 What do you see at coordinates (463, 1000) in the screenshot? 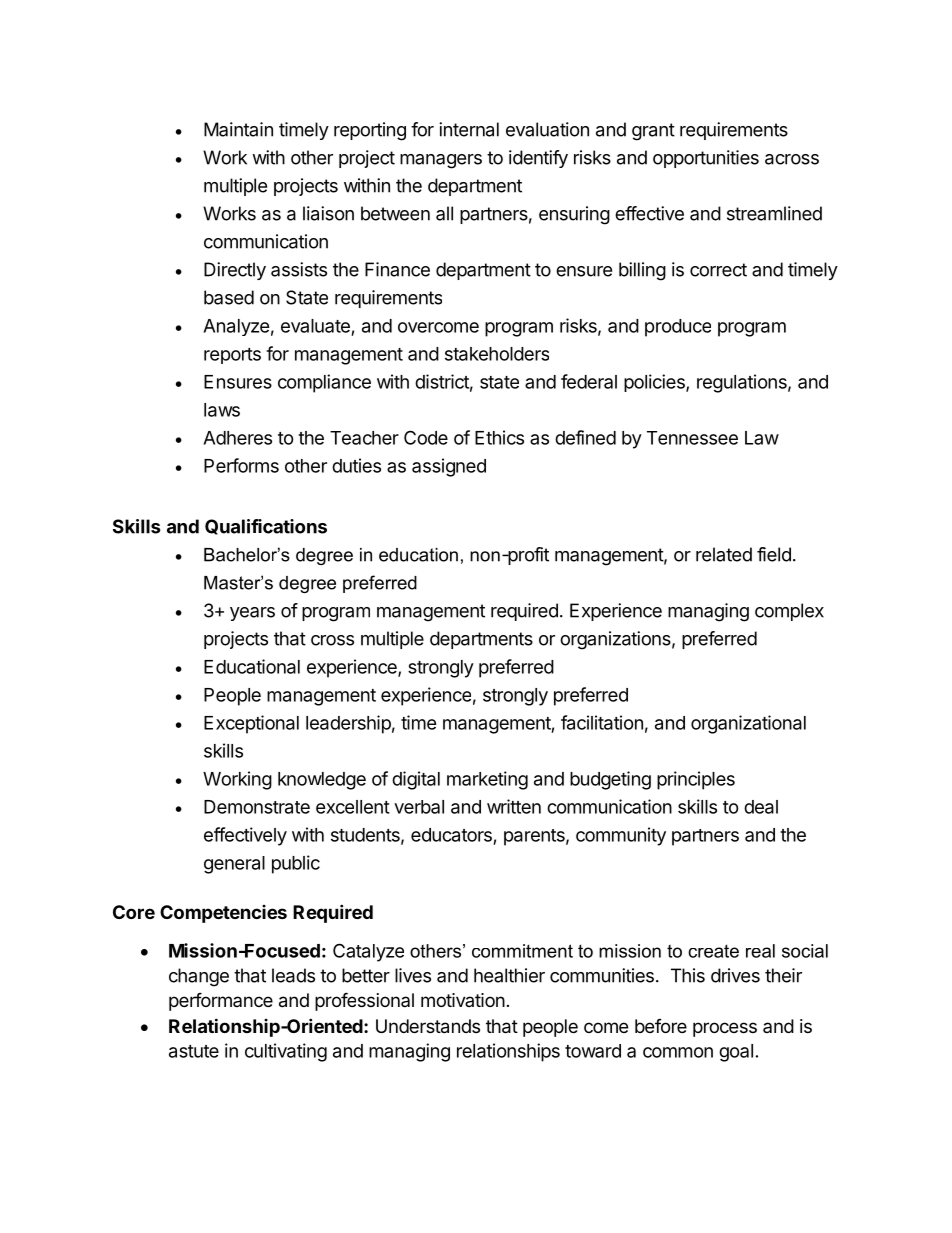
I see `motivation` at bounding box center [463, 1000].
